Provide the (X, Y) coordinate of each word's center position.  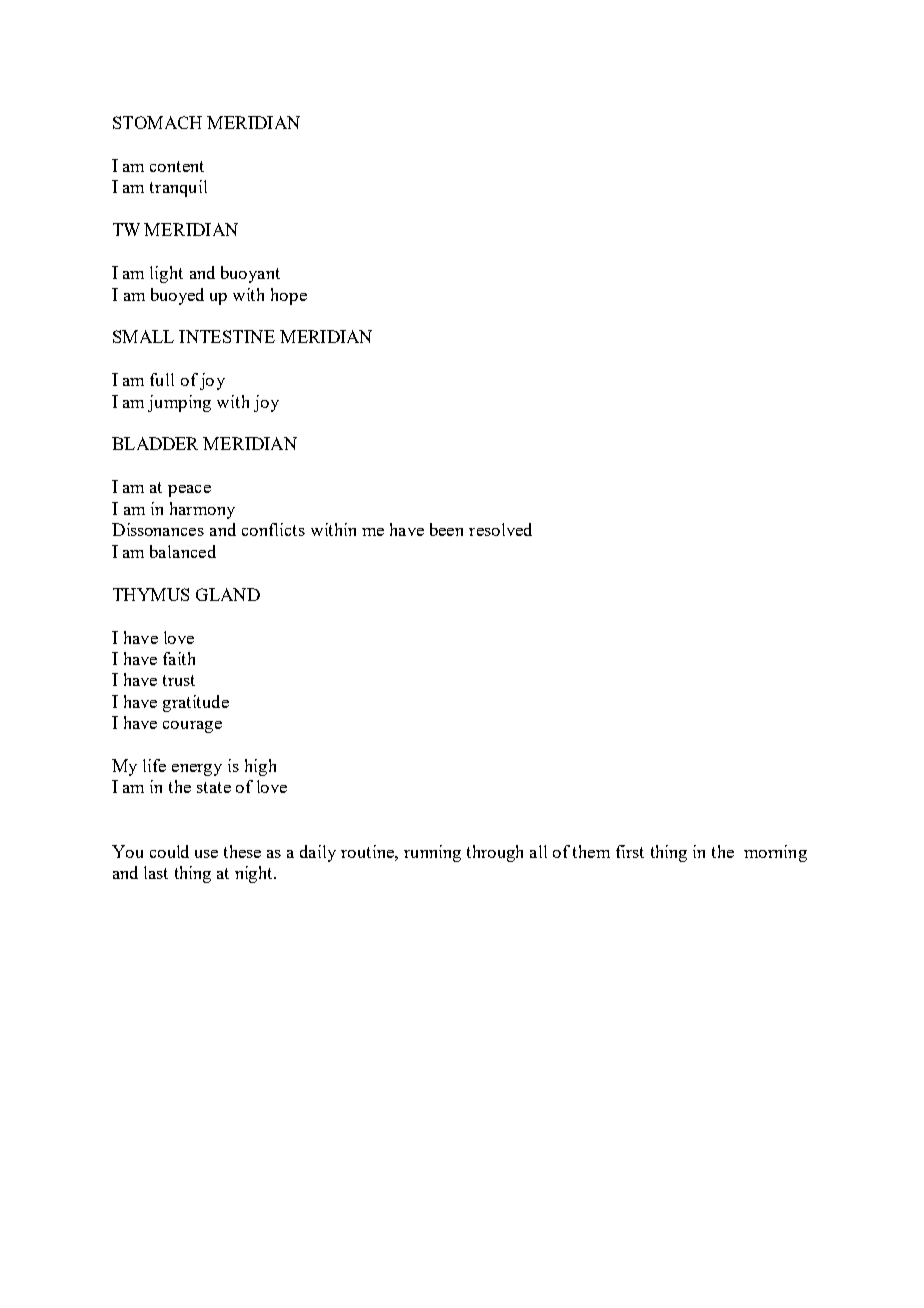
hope (289, 296)
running (432, 853)
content (177, 166)
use (206, 854)
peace (189, 491)
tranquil (178, 188)
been (446, 529)
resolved (500, 529)
